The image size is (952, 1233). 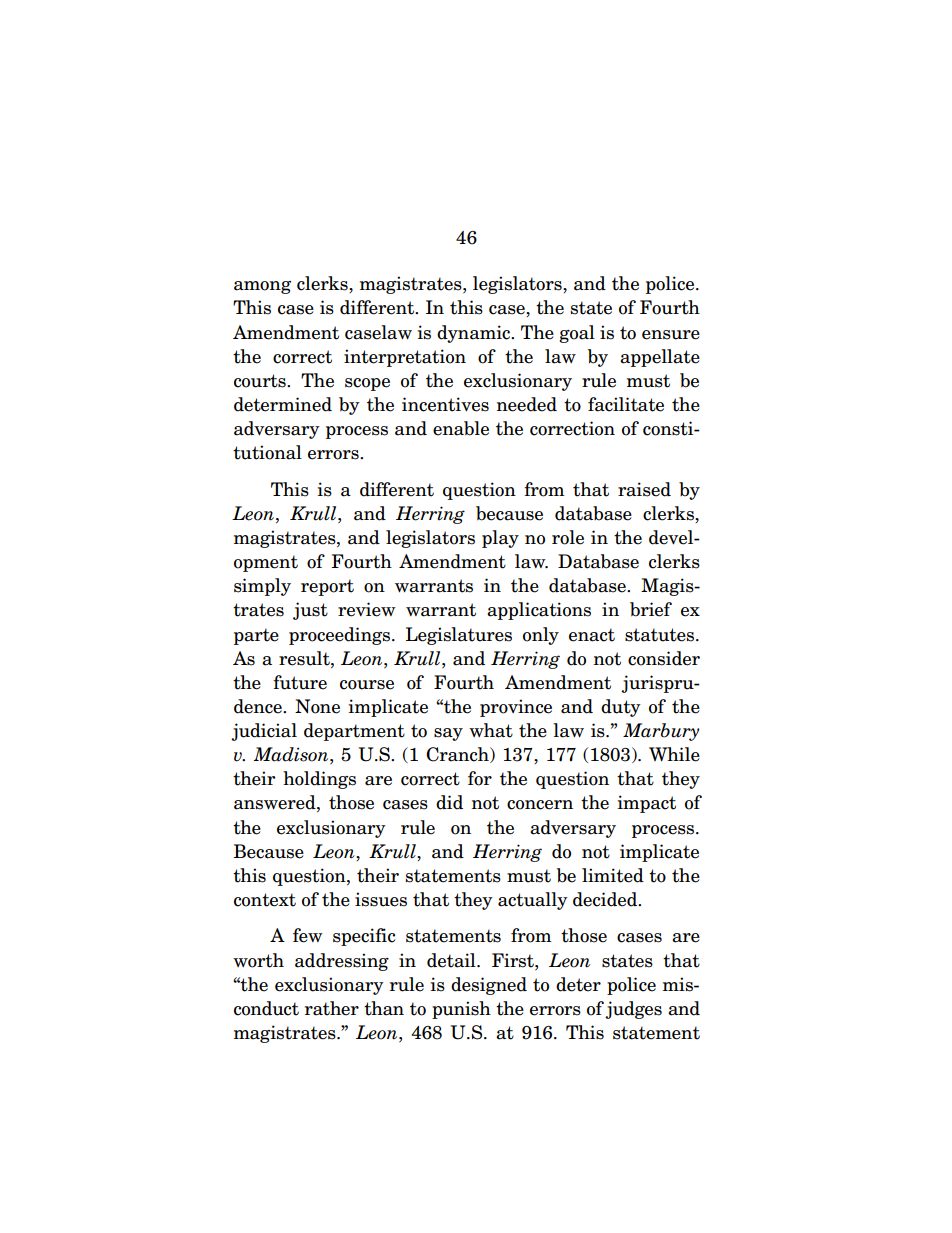 I want to click on Marbury, so click(x=661, y=732).
